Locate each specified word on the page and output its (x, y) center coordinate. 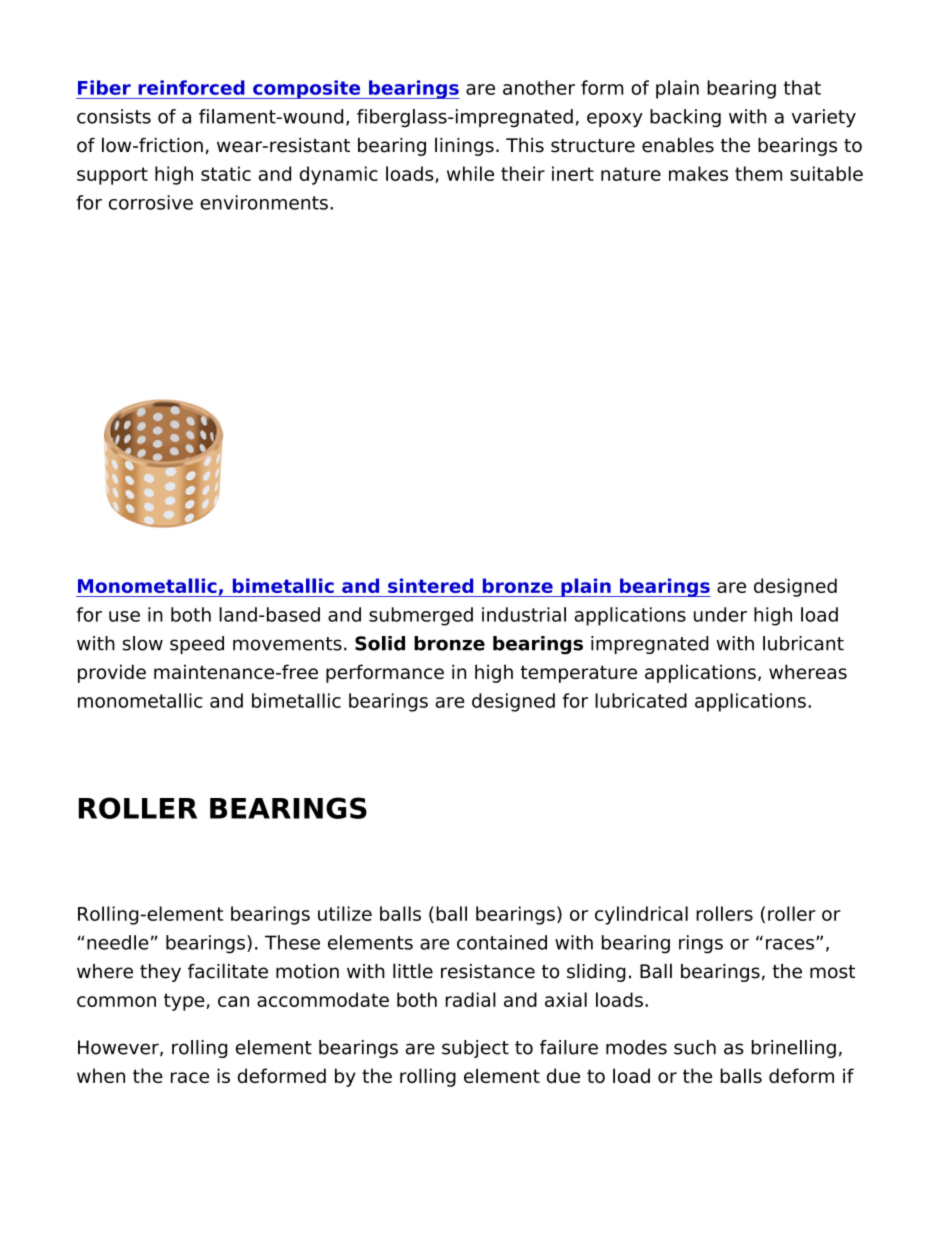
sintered (430, 585)
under (720, 614)
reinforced (191, 87)
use (124, 616)
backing (685, 118)
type (185, 1002)
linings (464, 146)
